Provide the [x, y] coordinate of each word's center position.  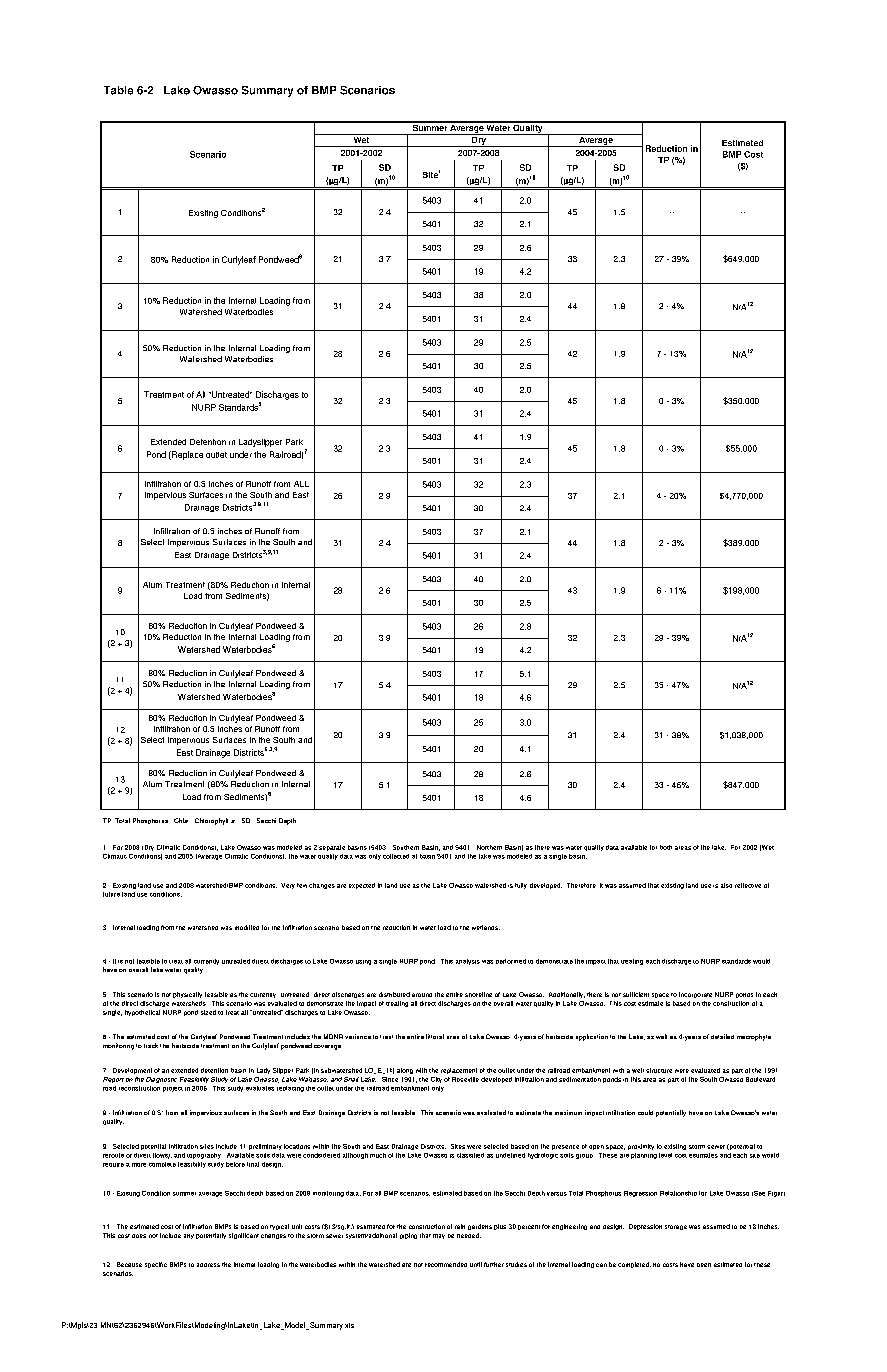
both [666, 847]
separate [332, 848]
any [189, 1236]
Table [118, 90]
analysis [468, 962]
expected [362, 886]
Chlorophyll [211, 821]
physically [187, 995]
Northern [489, 847]
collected [396, 856]
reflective [748, 885]
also [726, 885]
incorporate [695, 995]
